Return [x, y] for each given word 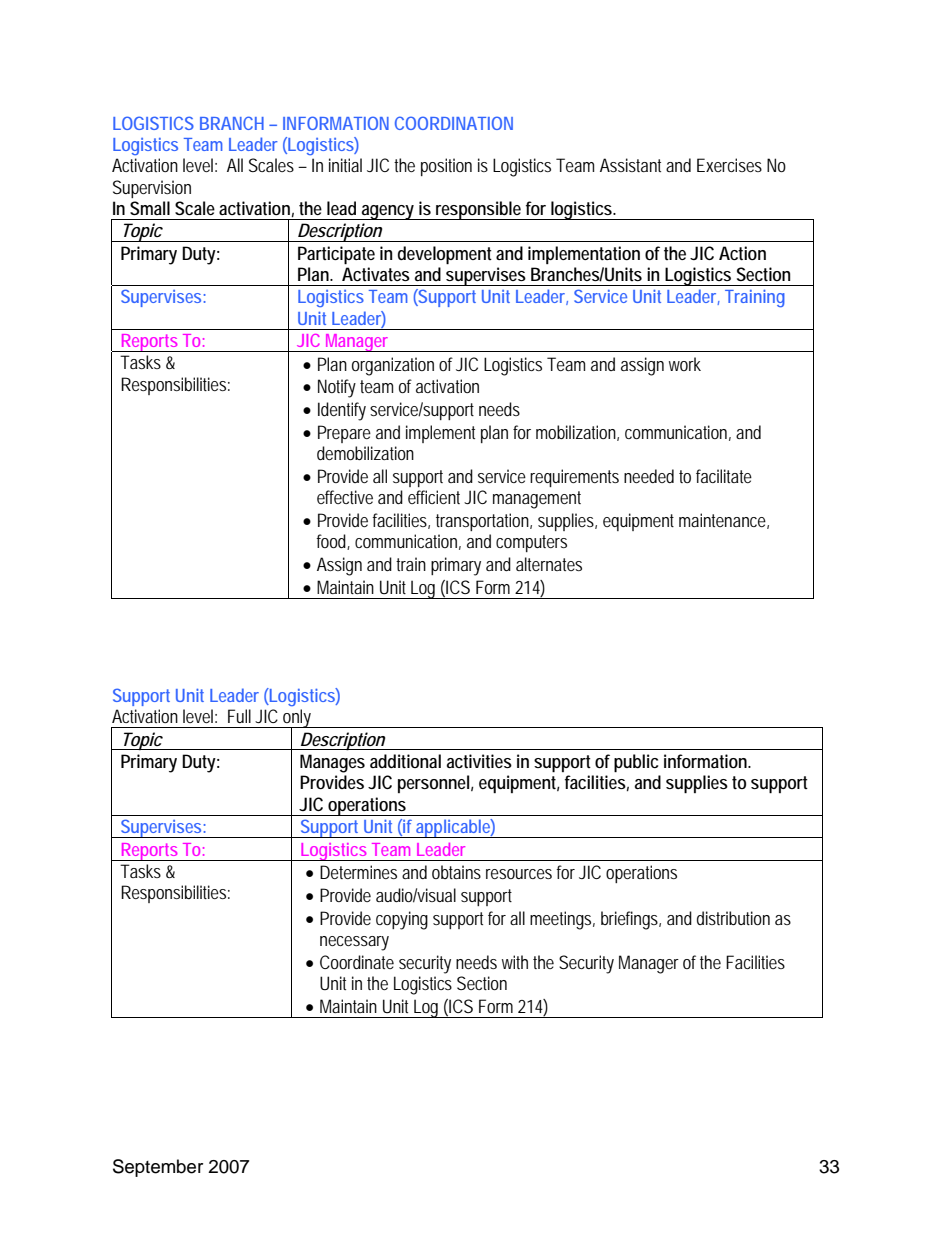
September [158, 1168]
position [446, 167]
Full [239, 716]
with [515, 962]
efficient [434, 497]
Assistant [630, 165]
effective [345, 497]
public [636, 763]
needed [649, 476]
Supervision [152, 189]
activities [479, 761]
